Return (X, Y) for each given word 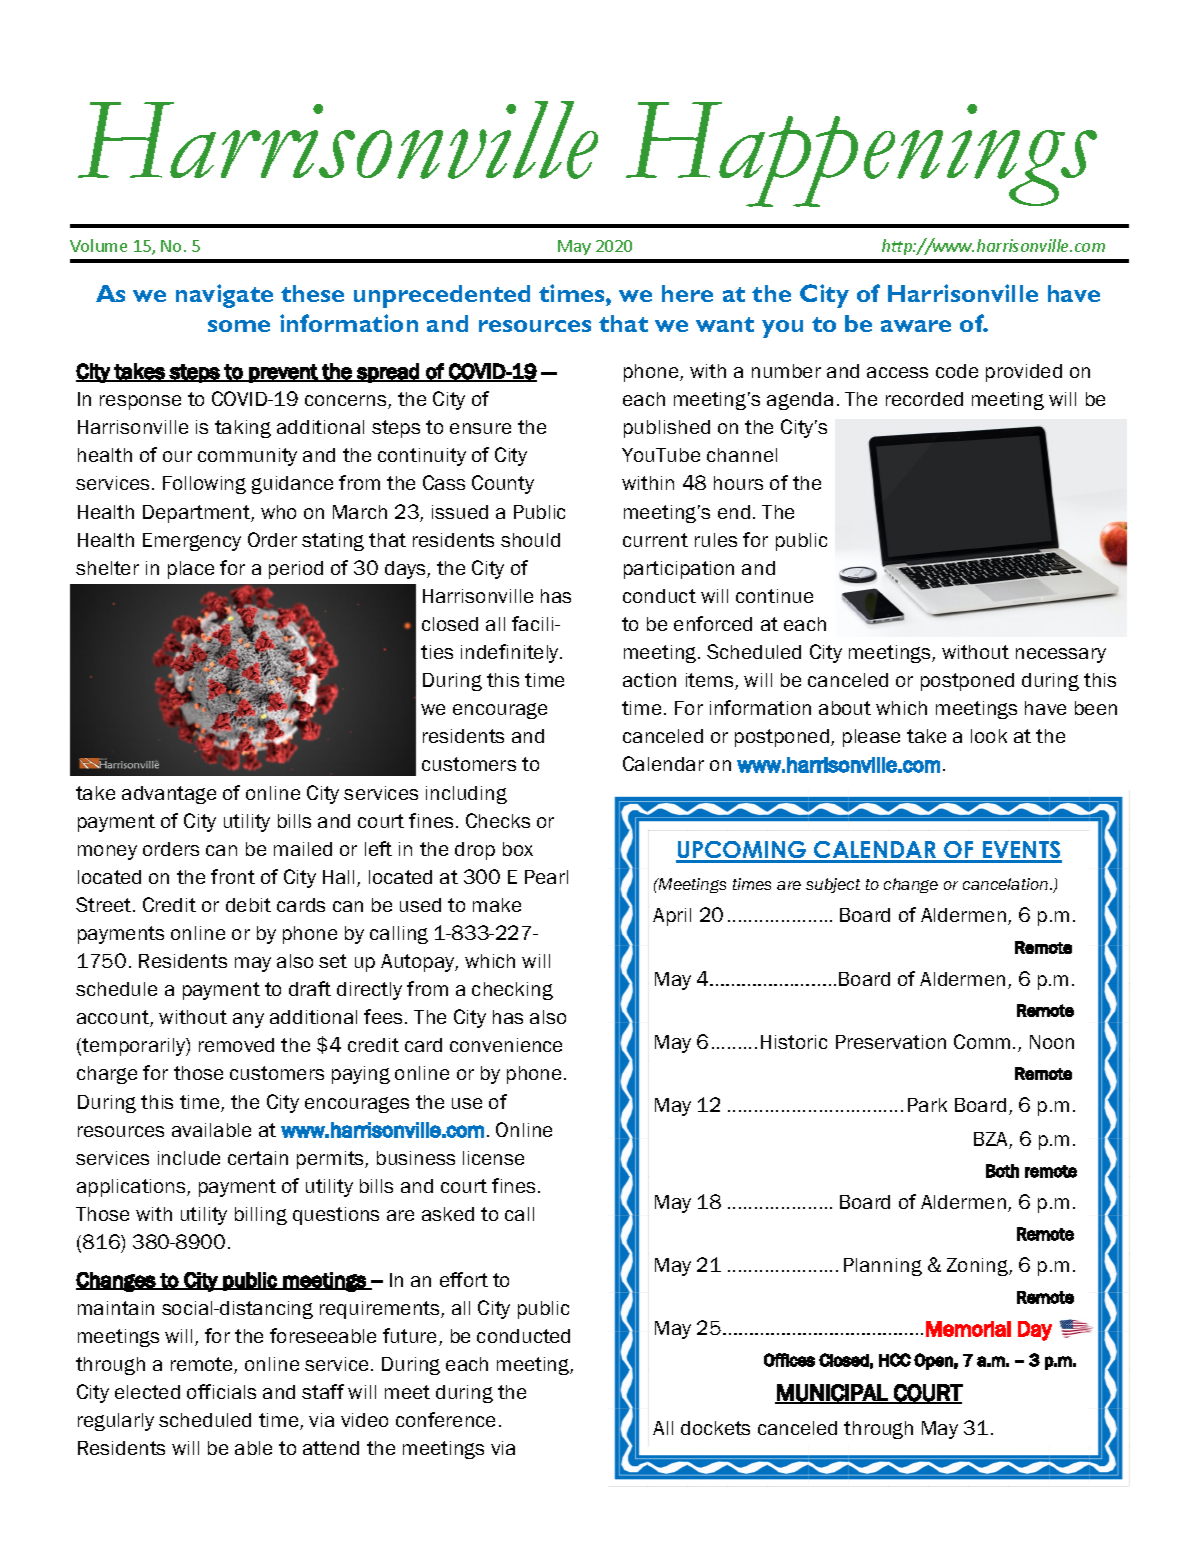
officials (221, 1391)
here (687, 293)
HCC (895, 1360)
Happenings (861, 154)
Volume (98, 245)
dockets (715, 1428)
